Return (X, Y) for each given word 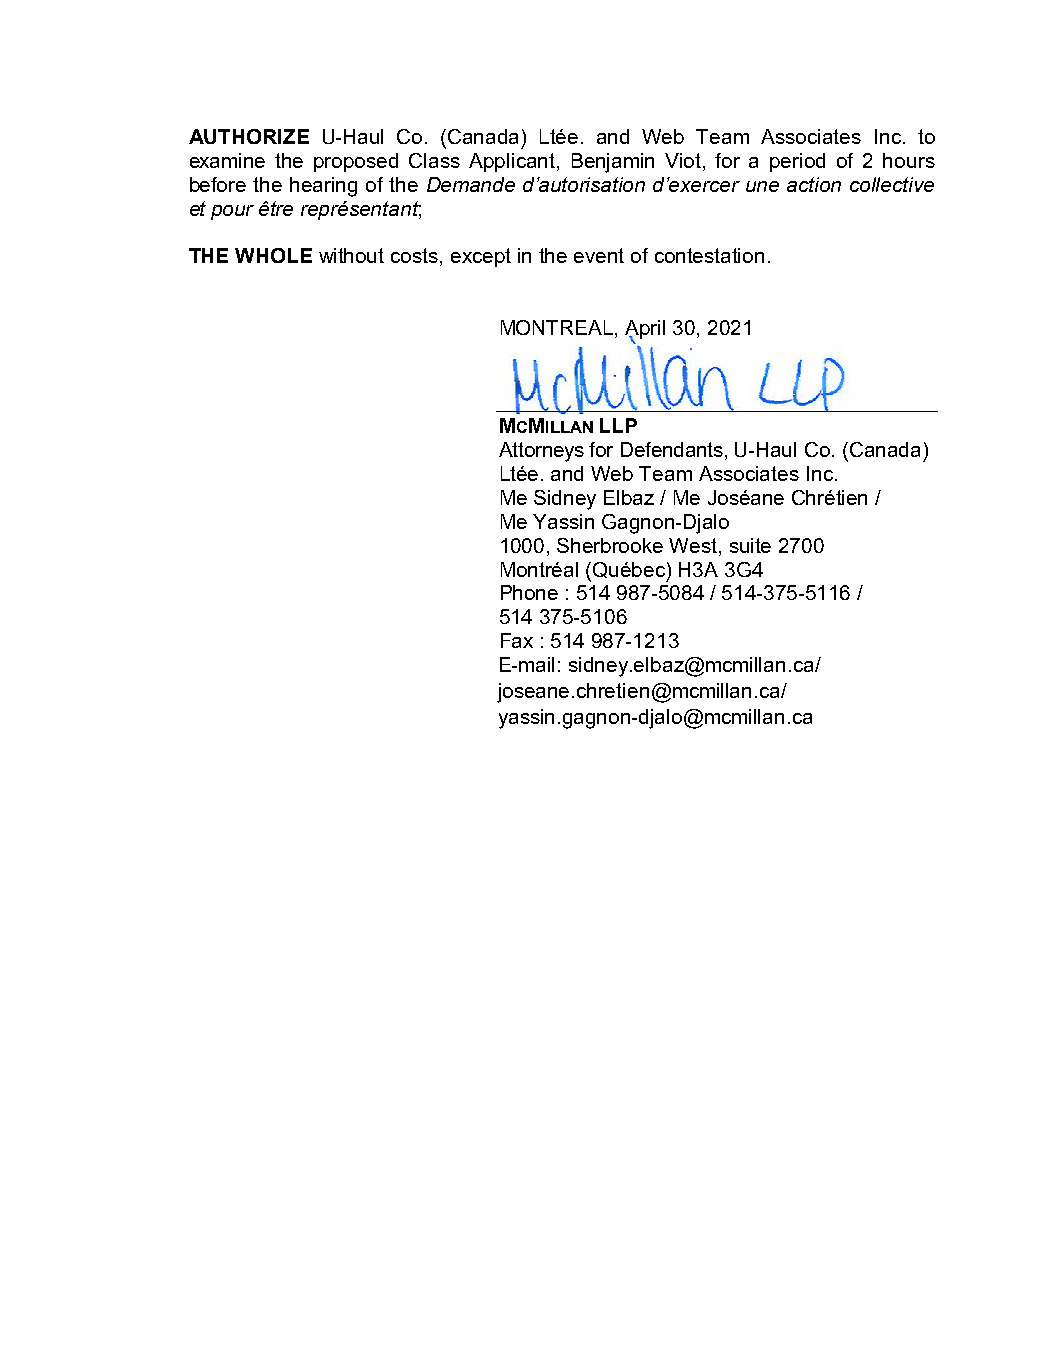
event (599, 255)
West (694, 545)
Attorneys (541, 452)
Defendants (672, 449)
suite (750, 545)
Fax (517, 640)
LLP (618, 425)
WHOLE (273, 255)
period (797, 162)
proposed (356, 162)
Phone (529, 592)
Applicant (513, 162)
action (814, 184)
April (645, 331)
